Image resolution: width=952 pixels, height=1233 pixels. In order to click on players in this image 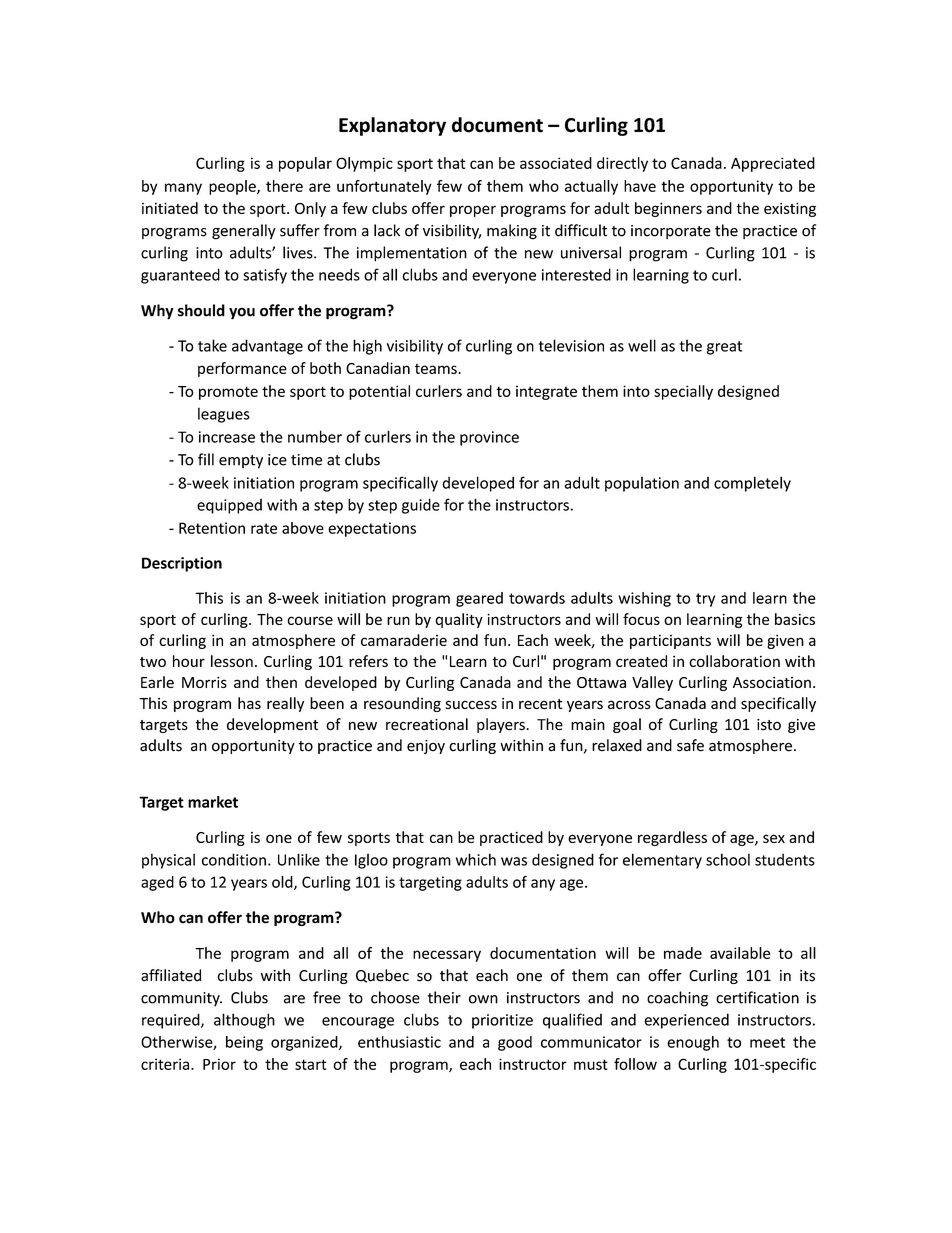, I will do `click(502, 725)`.
